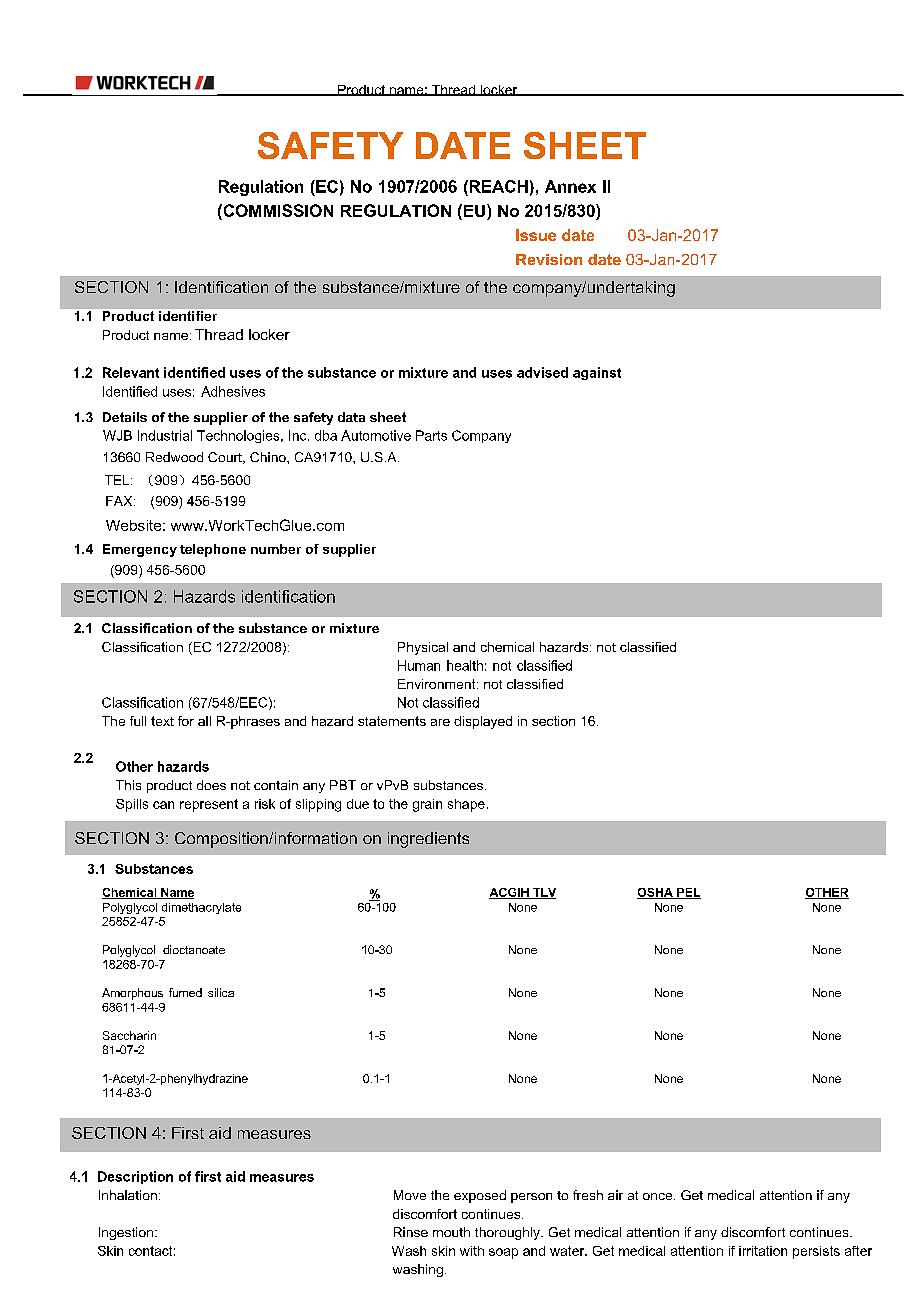 The height and width of the page is (1308, 924). I want to click on silica, so click(221, 992).
